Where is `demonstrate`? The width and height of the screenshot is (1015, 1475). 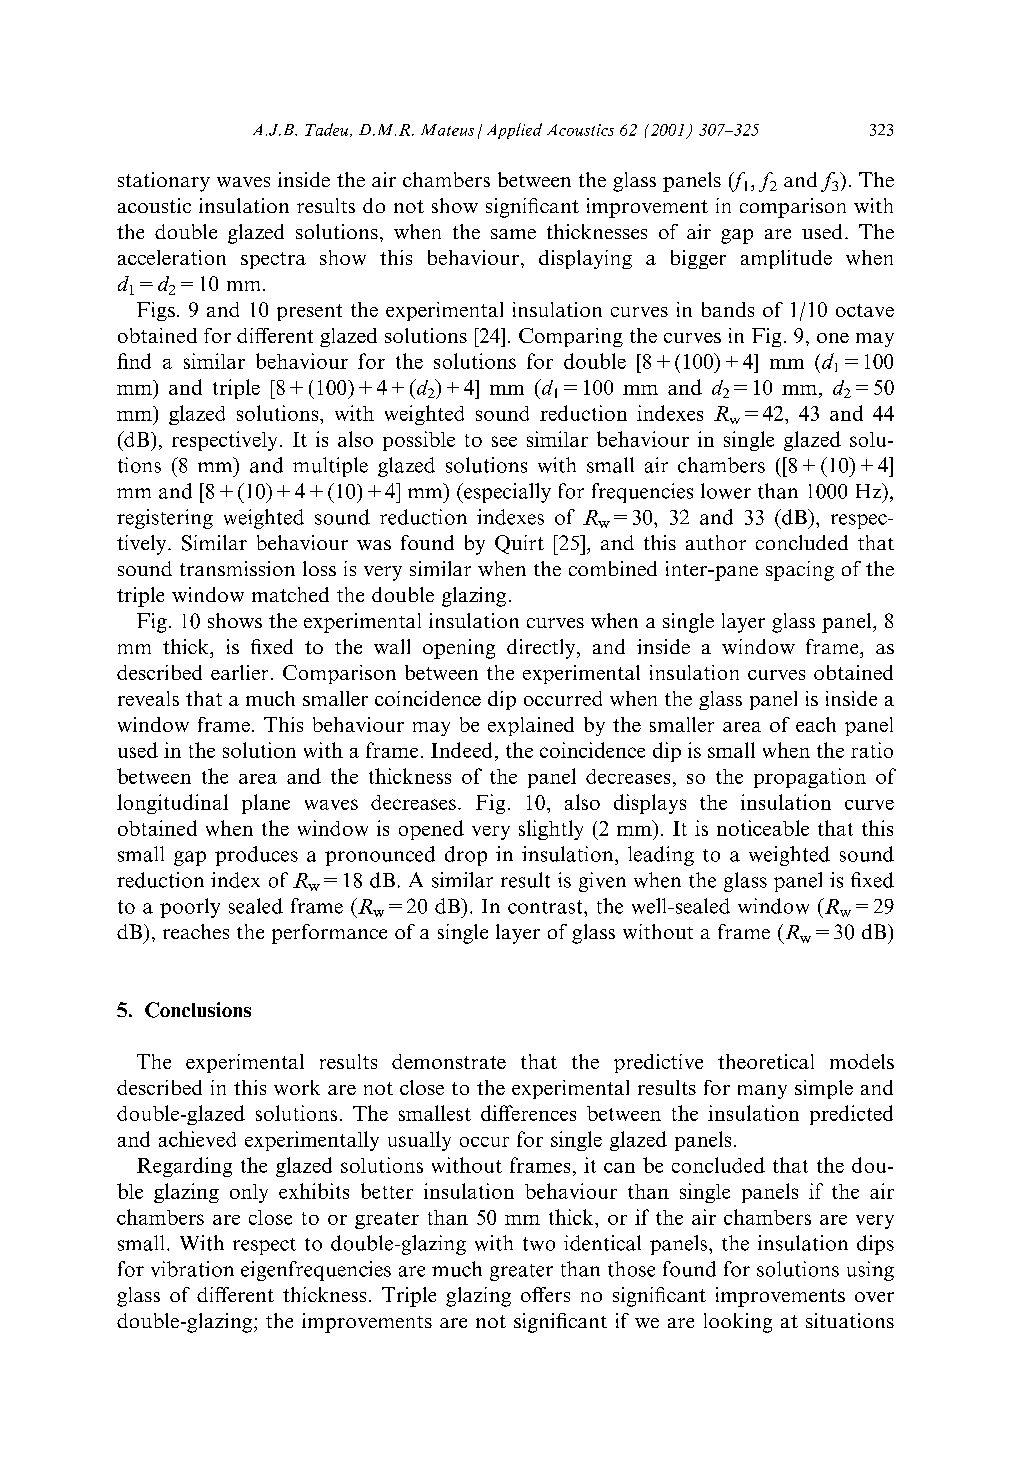
demonstrate is located at coordinates (449, 1061).
